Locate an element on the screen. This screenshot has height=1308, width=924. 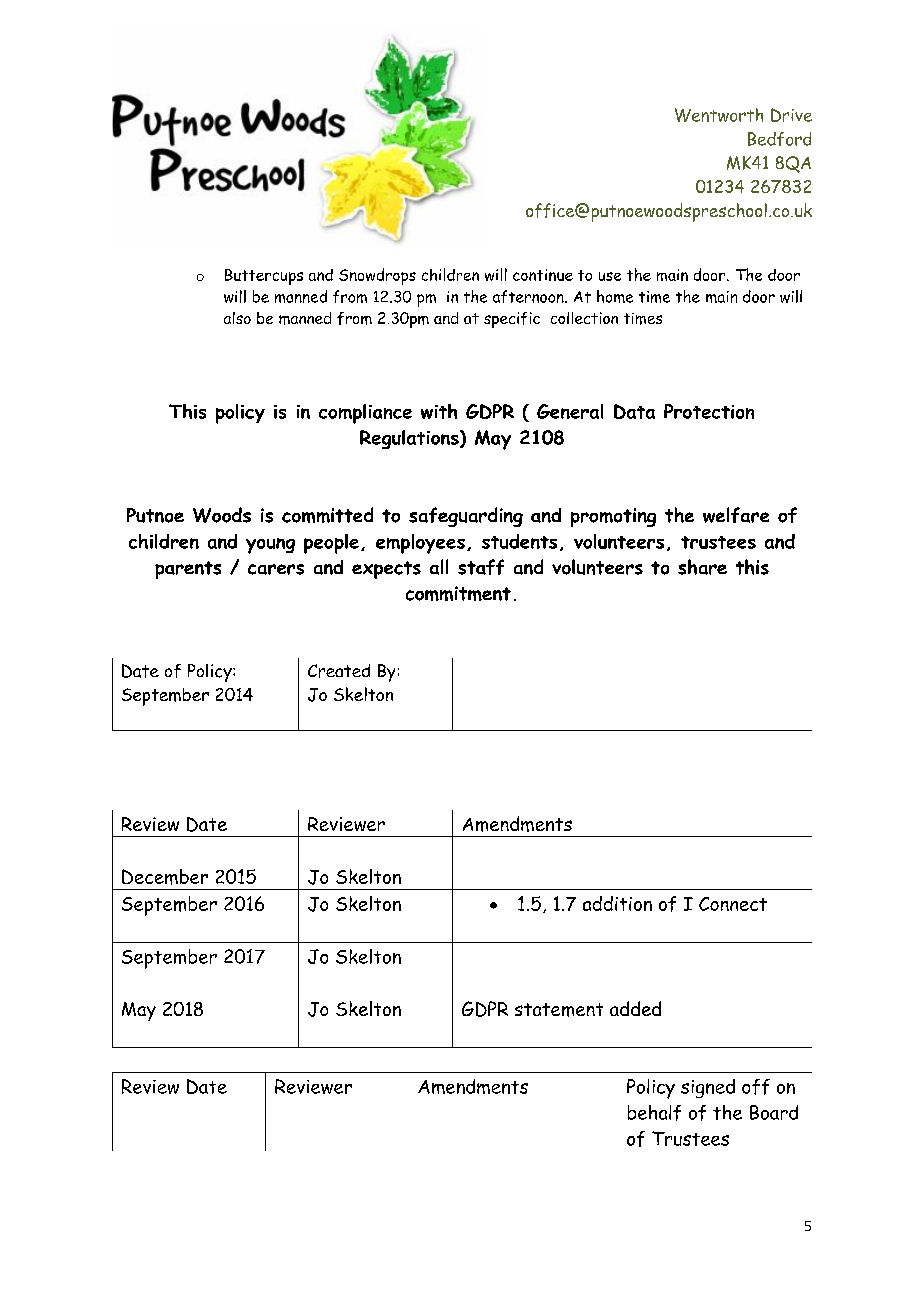
commitment is located at coordinates (458, 593).
